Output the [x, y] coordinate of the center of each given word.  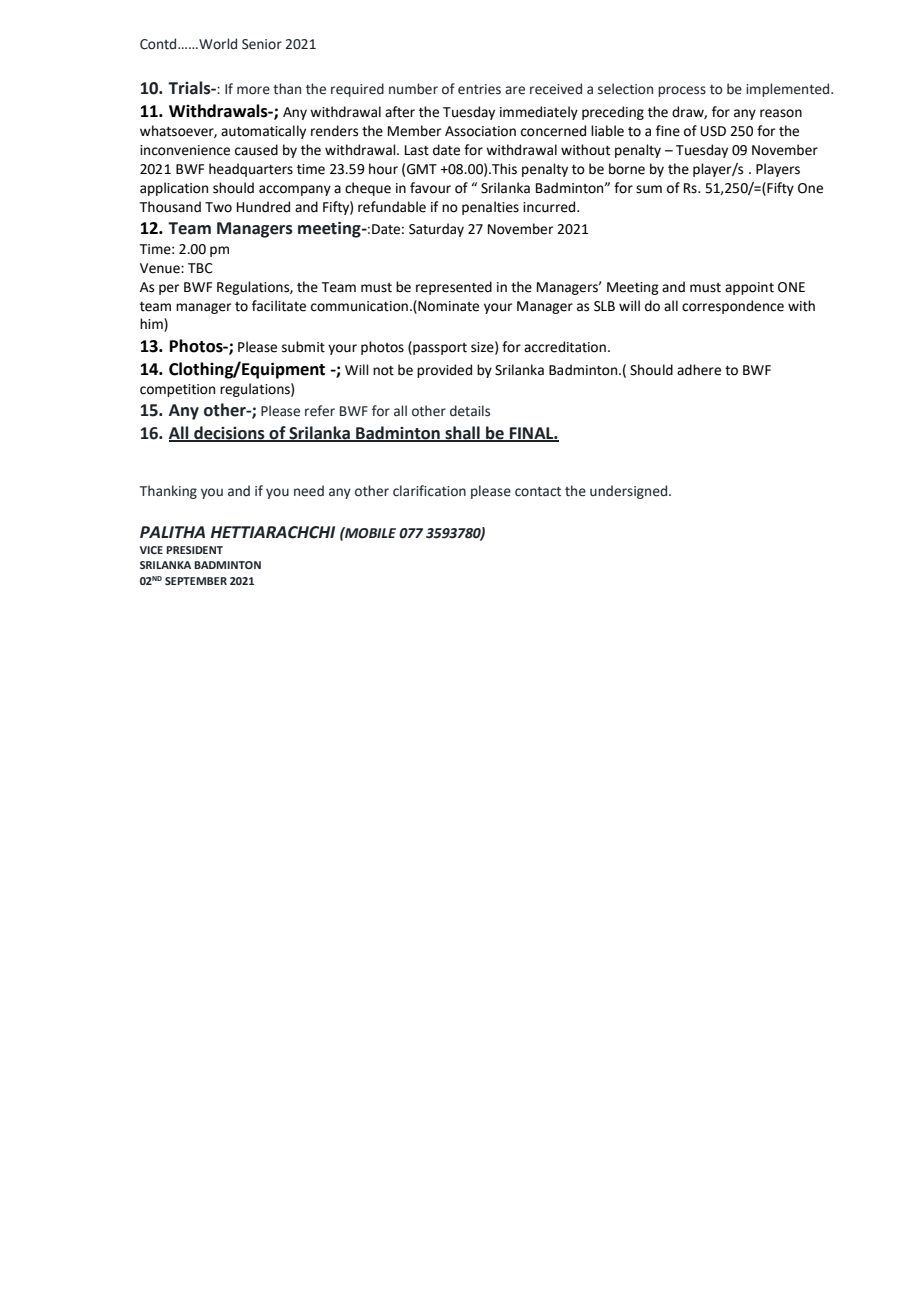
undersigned [630, 492]
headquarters [251, 170]
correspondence [733, 307]
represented [454, 288]
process [682, 91]
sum [649, 189]
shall [462, 434]
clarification [429, 491]
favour [430, 188]
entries [479, 89]
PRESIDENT [194, 550]
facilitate [279, 306]
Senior [262, 44]
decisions [229, 434]
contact [538, 492]
